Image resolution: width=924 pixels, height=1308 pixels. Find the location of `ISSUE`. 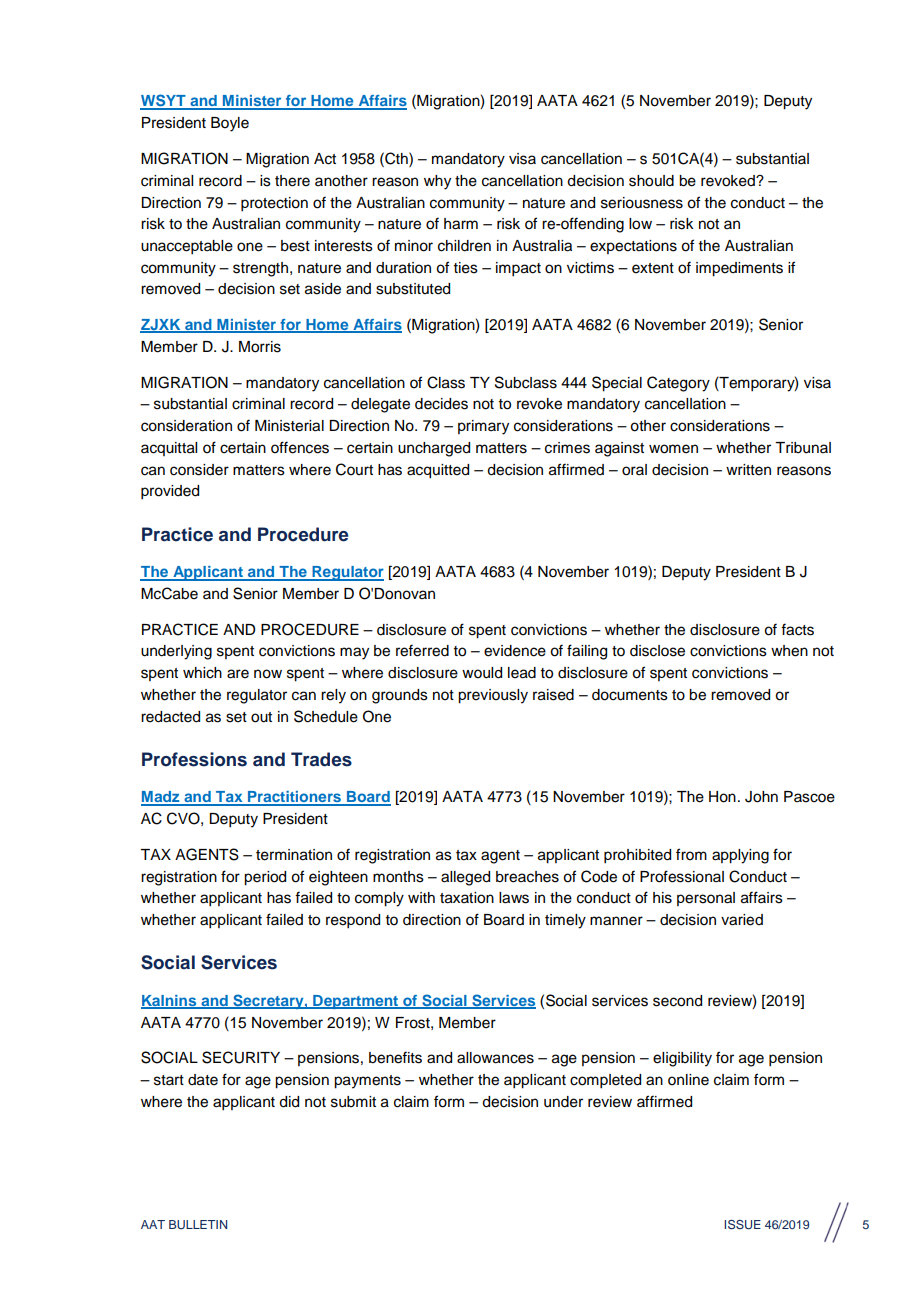

ISSUE is located at coordinates (742, 1225).
